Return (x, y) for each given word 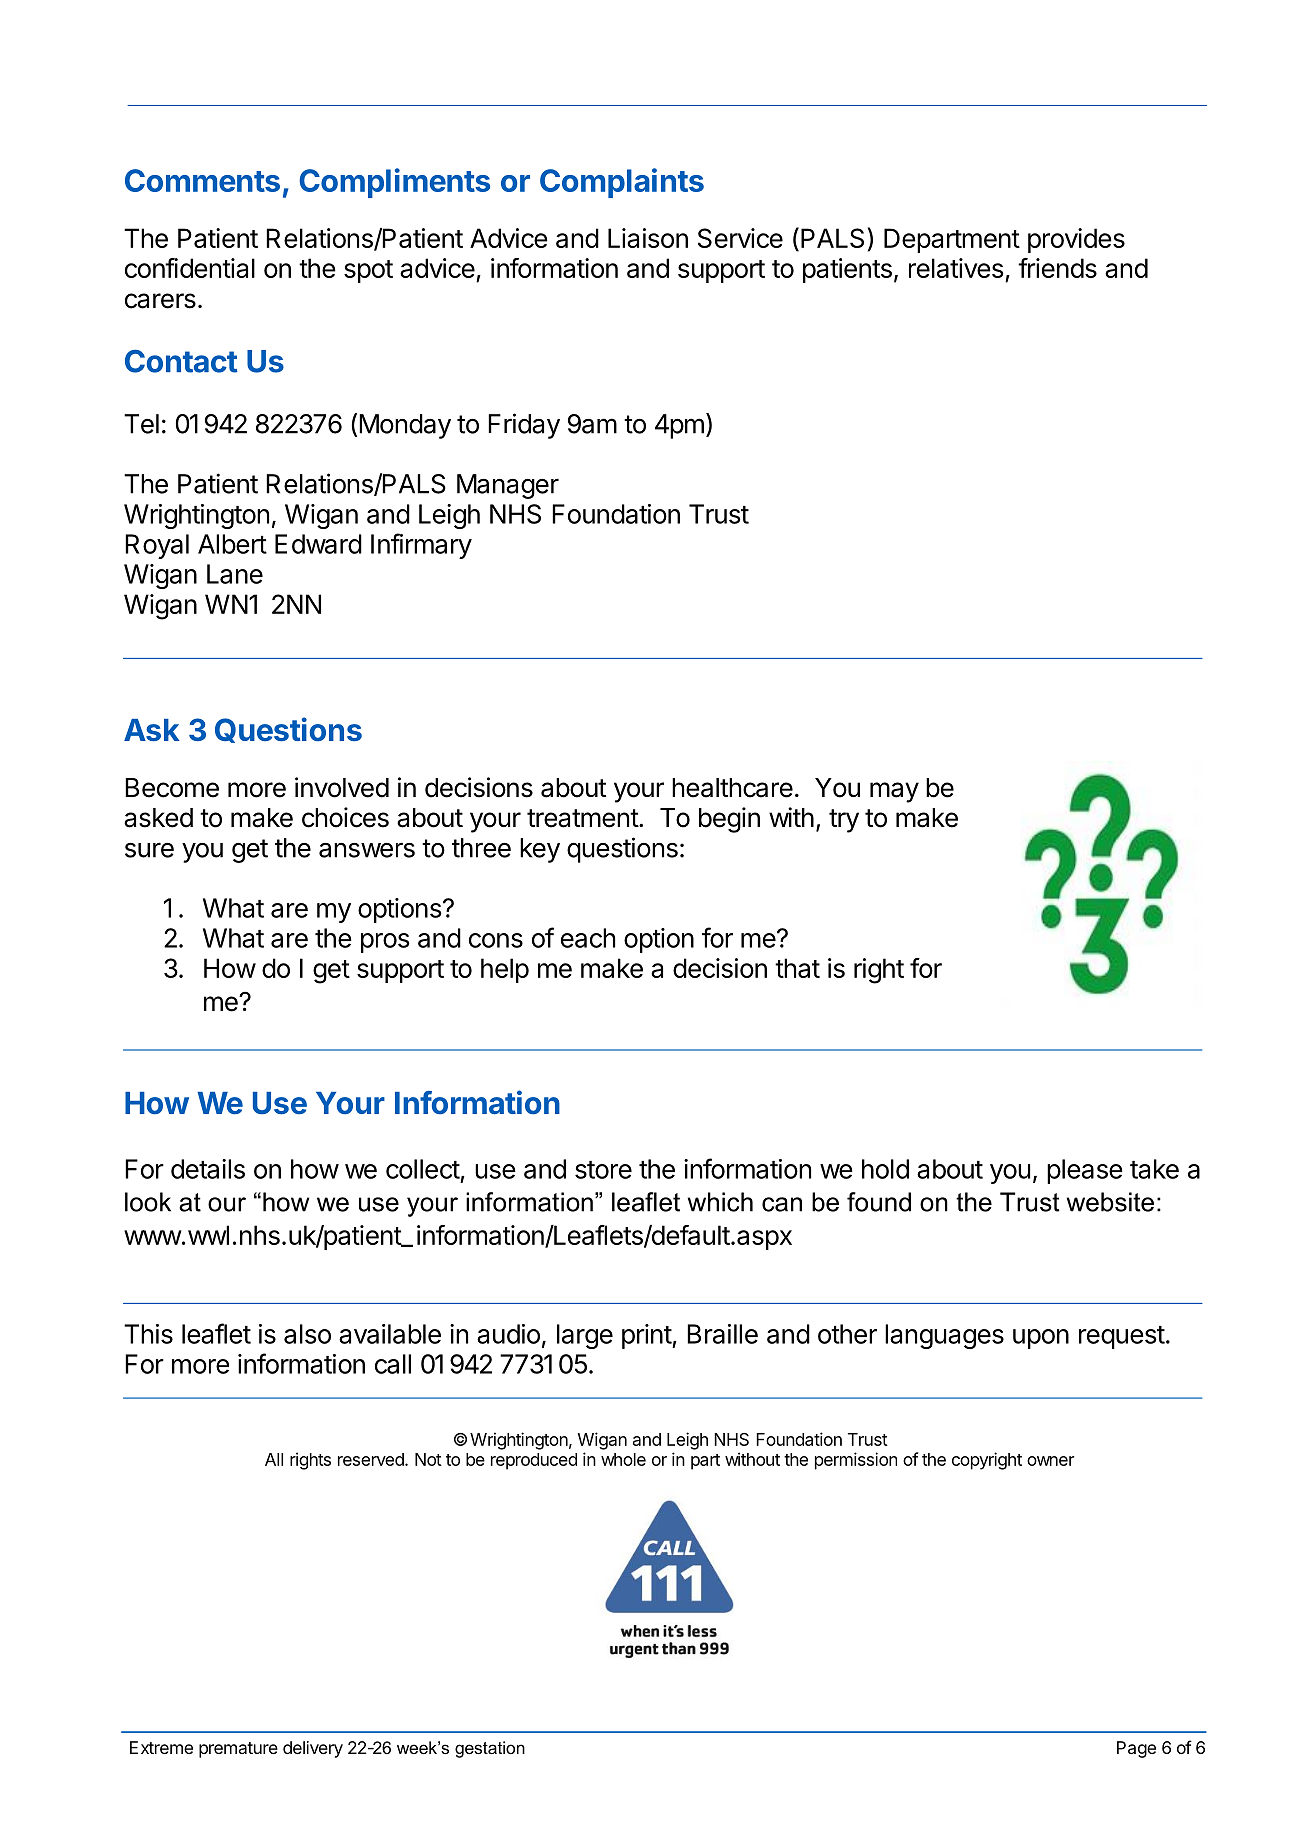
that (797, 968)
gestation (490, 1749)
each (588, 938)
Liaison (648, 238)
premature (238, 1750)
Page (1136, 1749)
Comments (202, 180)
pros (385, 943)
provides (1076, 240)
